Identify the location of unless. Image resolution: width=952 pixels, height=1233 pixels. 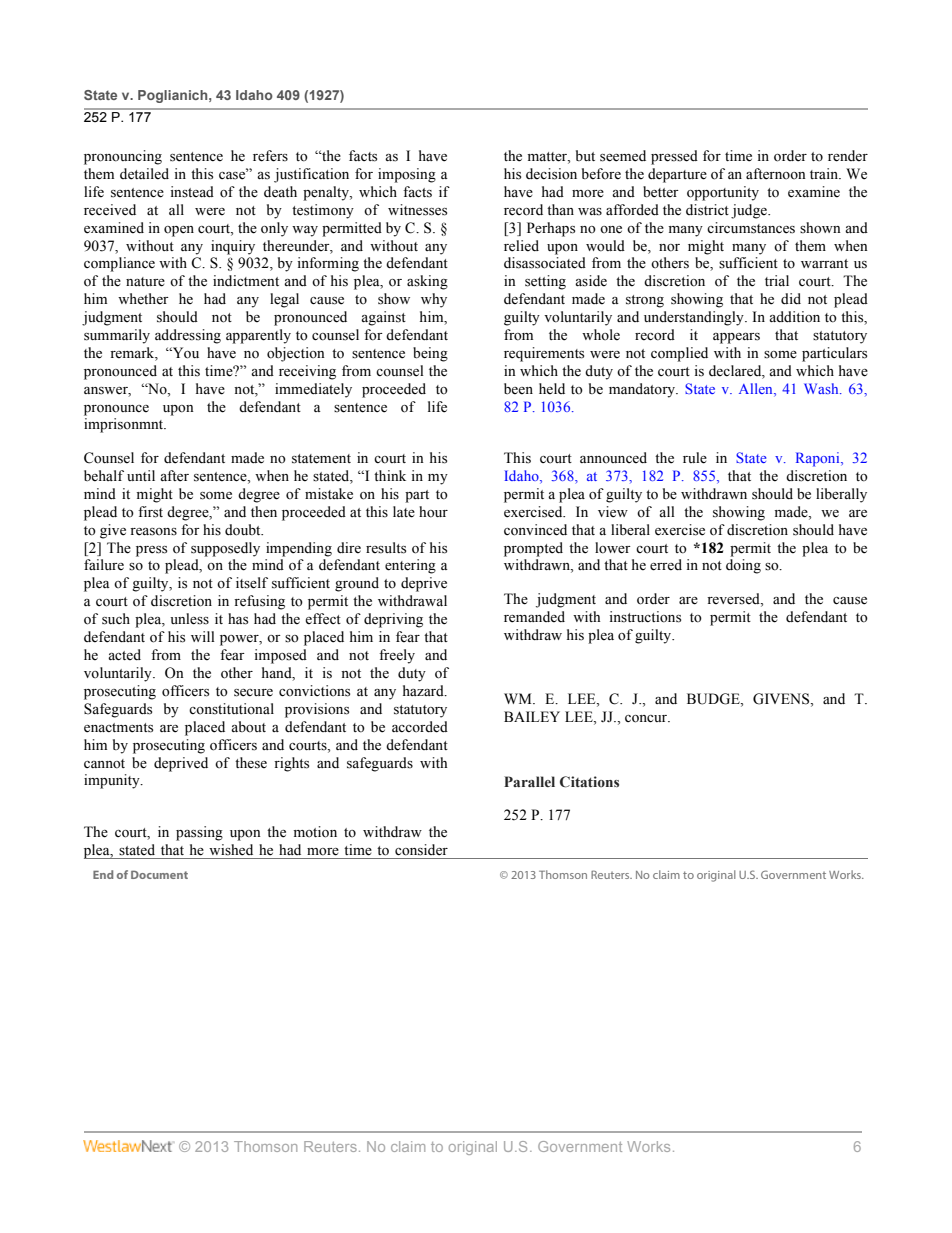
(189, 619).
